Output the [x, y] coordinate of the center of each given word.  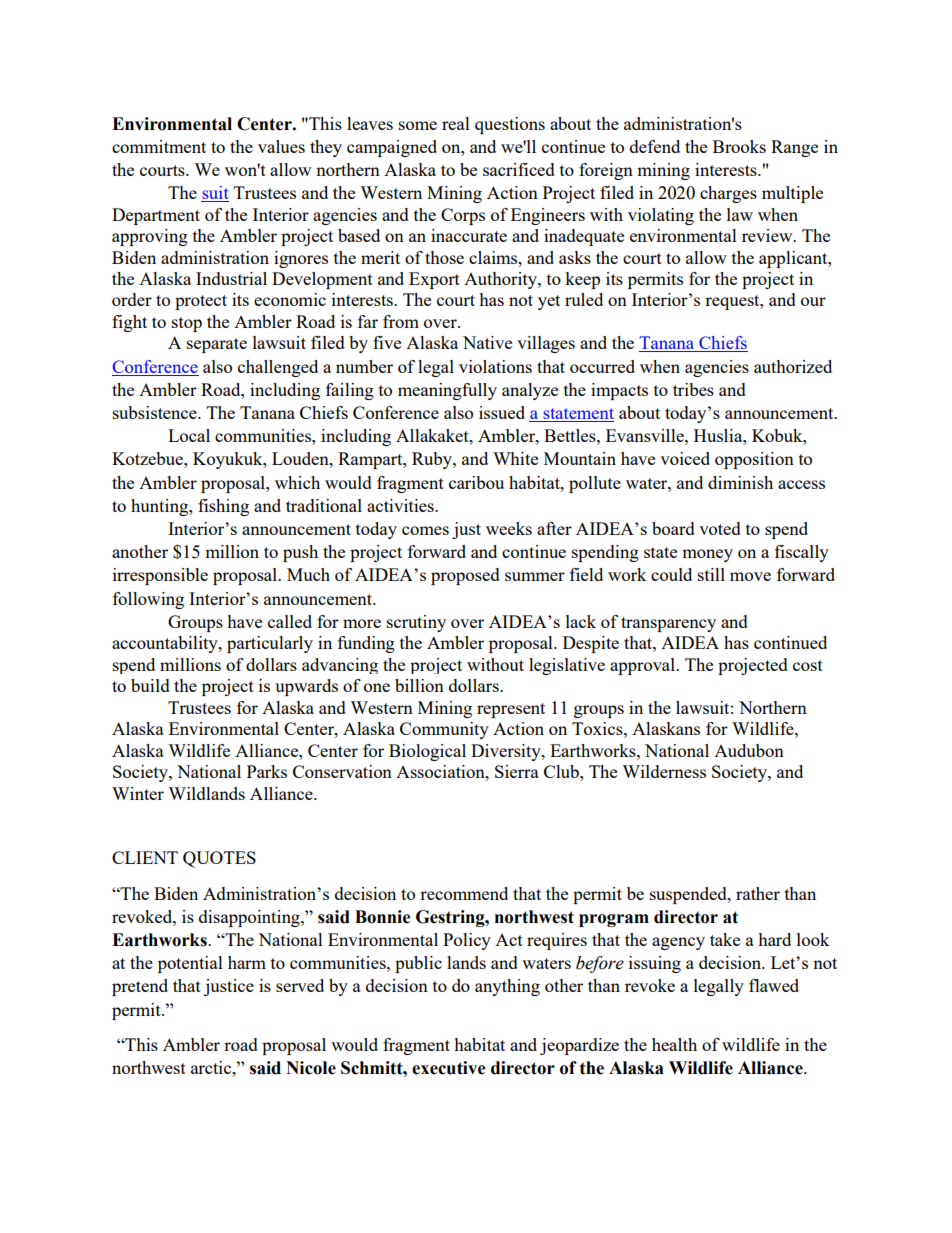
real [456, 123]
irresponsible [160, 576]
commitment [159, 146]
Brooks [739, 146]
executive [449, 1068]
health [674, 1044]
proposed [465, 576]
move [750, 576]
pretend [140, 987]
